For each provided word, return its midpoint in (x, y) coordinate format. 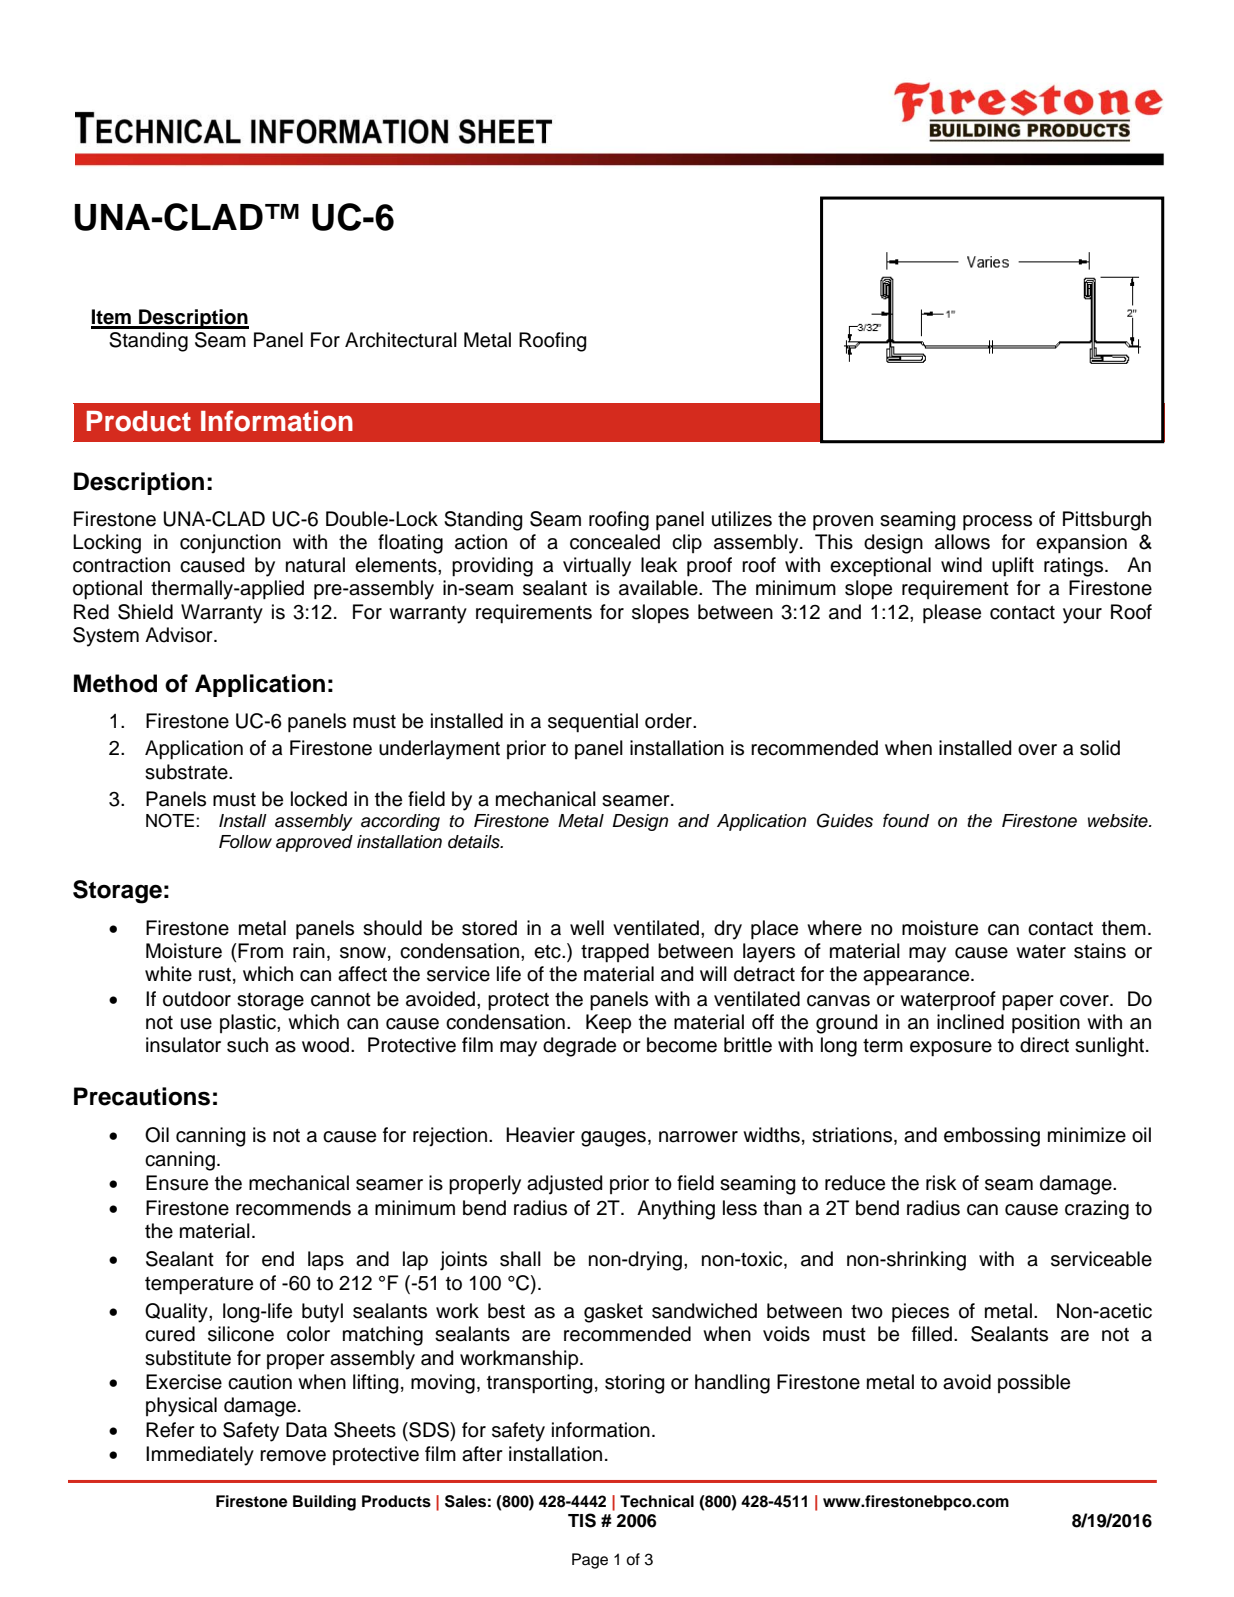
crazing (1097, 1210)
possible (1034, 1383)
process (997, 523)
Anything (676, 1210)
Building (324, 1503)
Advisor (180, 635)
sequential (593, 723)
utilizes (742, 519)
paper (1028, 1003)
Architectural (401, 340)
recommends (293, 1208)
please (952, 614)
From (260, 951)
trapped (615, 953)
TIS (582, 1520)
